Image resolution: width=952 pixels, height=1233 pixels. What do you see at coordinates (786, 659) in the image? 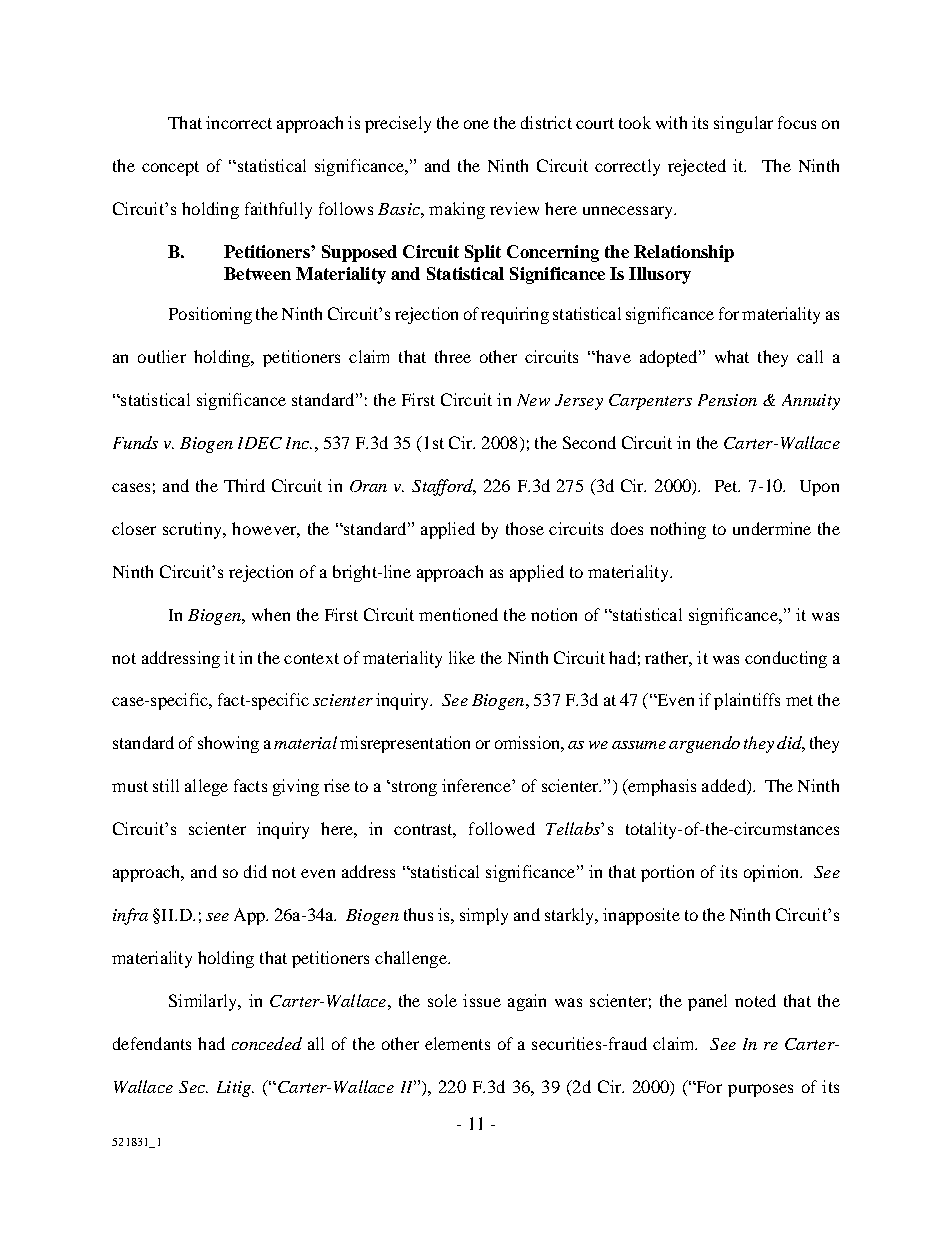
I see `conducting` at bounding box center [786, 659].
